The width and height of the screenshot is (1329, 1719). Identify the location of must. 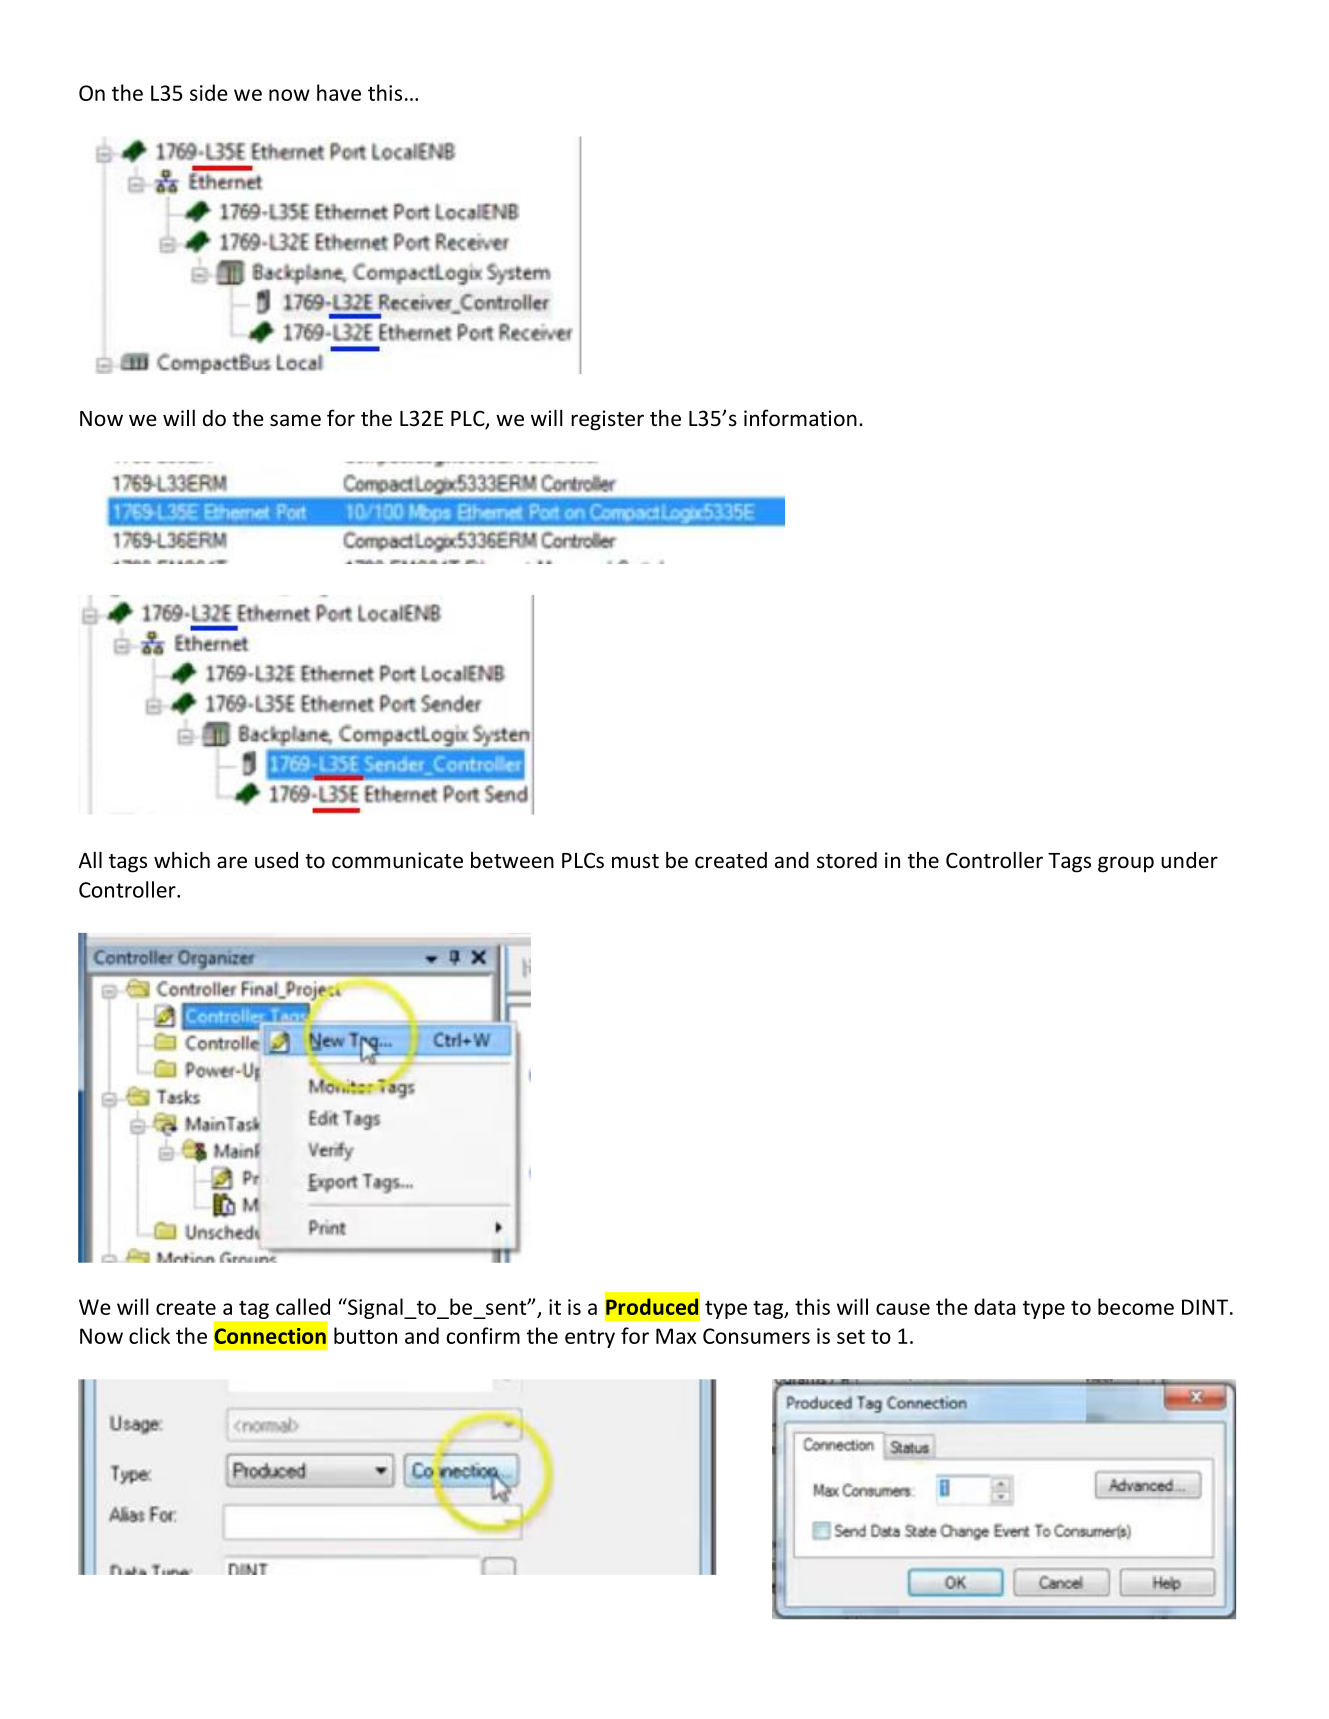
(635, 861).
